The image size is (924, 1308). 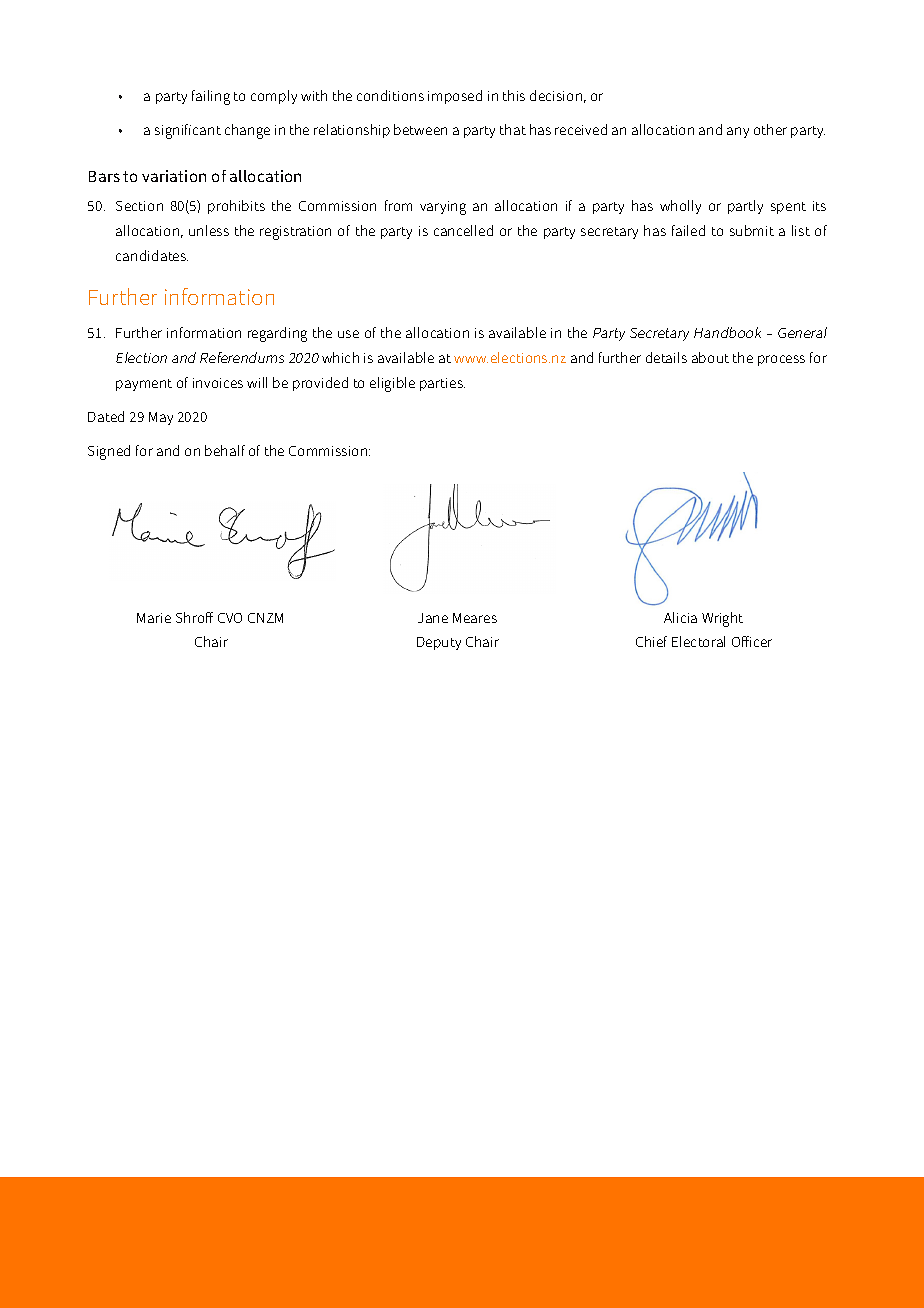 I want to click on invoices, so click(x=218, y=383).
